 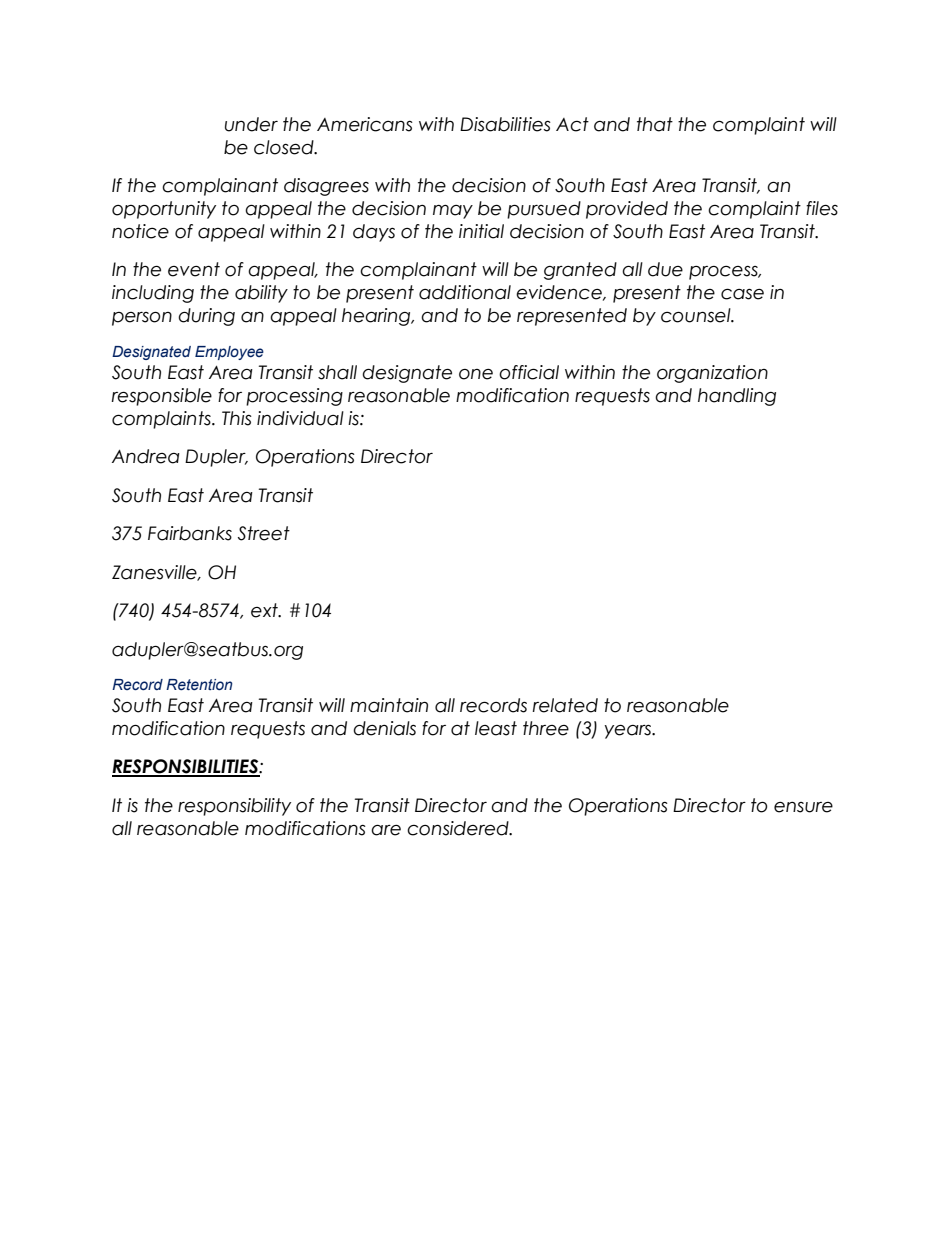 What do you see at coordinates (655, 124) in the screenshot?
I see `that` at bounding box center [655, 124].
